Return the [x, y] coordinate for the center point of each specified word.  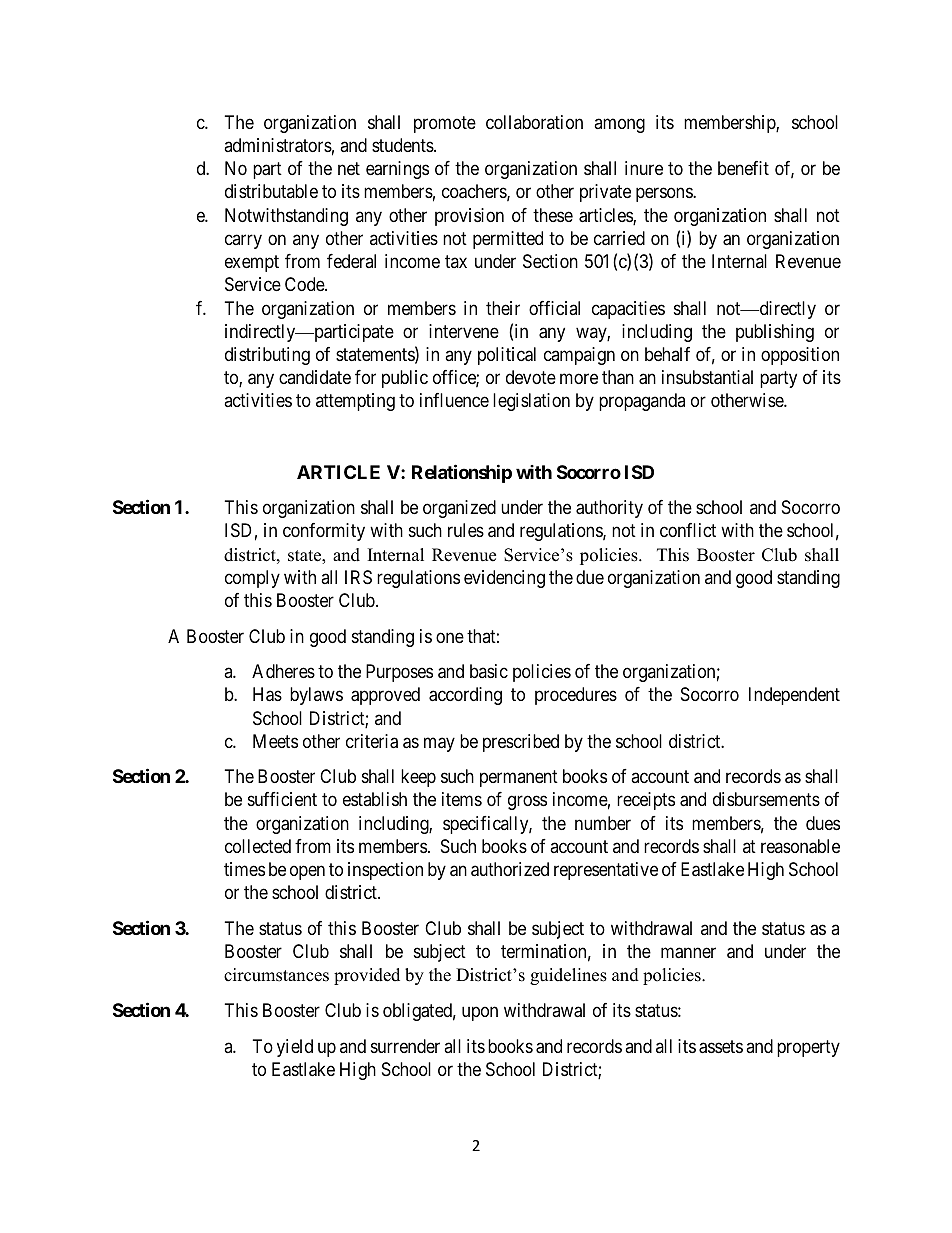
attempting [355, 402]
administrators [278, 145]
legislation [531, 402]
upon [480, 1014]
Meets [275, 741]
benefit [743, 168]
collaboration [534, 122]
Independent [794, 696]
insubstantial [707, 377]
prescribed [521, 743]
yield [295, 1048]
